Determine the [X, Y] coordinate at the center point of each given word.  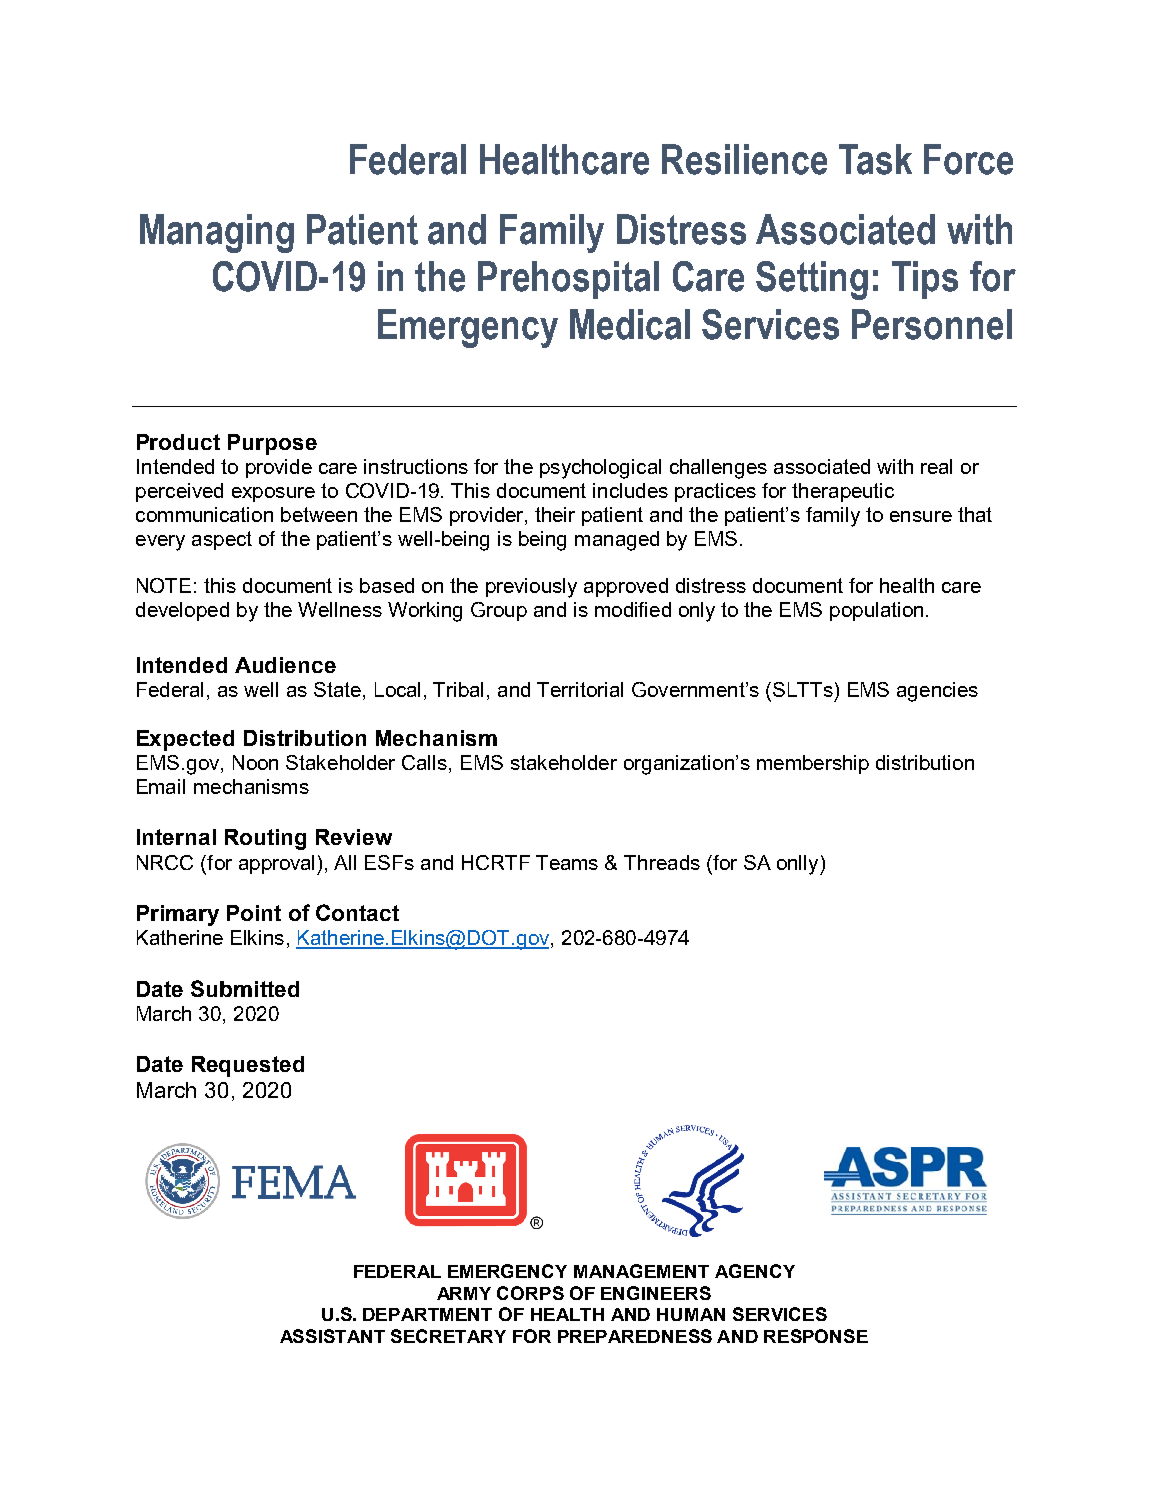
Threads [662, 862]
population [876, 611]
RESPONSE [816, 1336]
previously [531, 588]
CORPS [530, 1293]
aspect [222, 540]
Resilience [744, 159]
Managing [217, 233]
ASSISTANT [332, 1336]
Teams [567, 862]
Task [875, 159]
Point [254, 913]
